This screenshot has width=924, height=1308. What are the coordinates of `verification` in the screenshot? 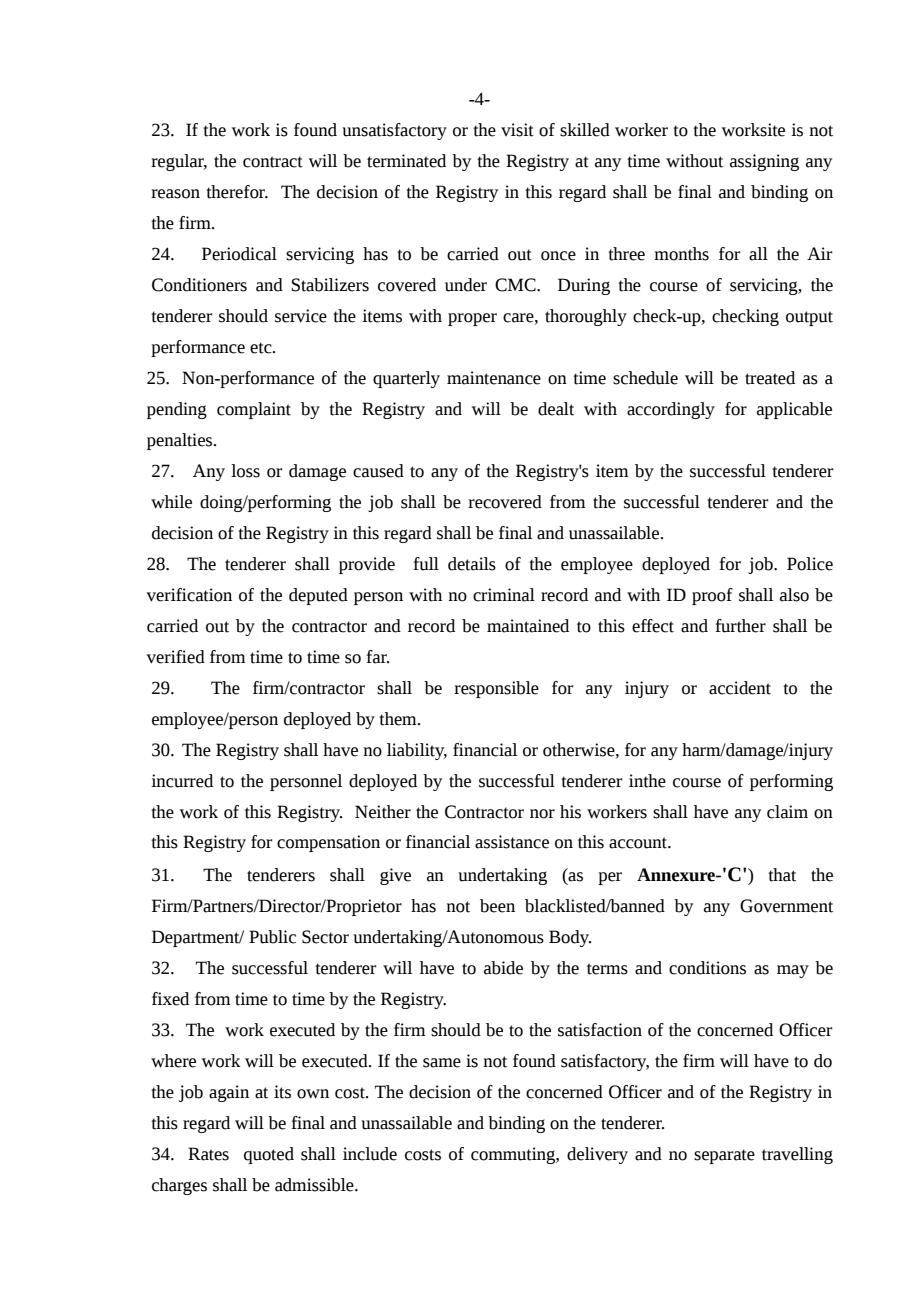 It's located at (189, 595).
